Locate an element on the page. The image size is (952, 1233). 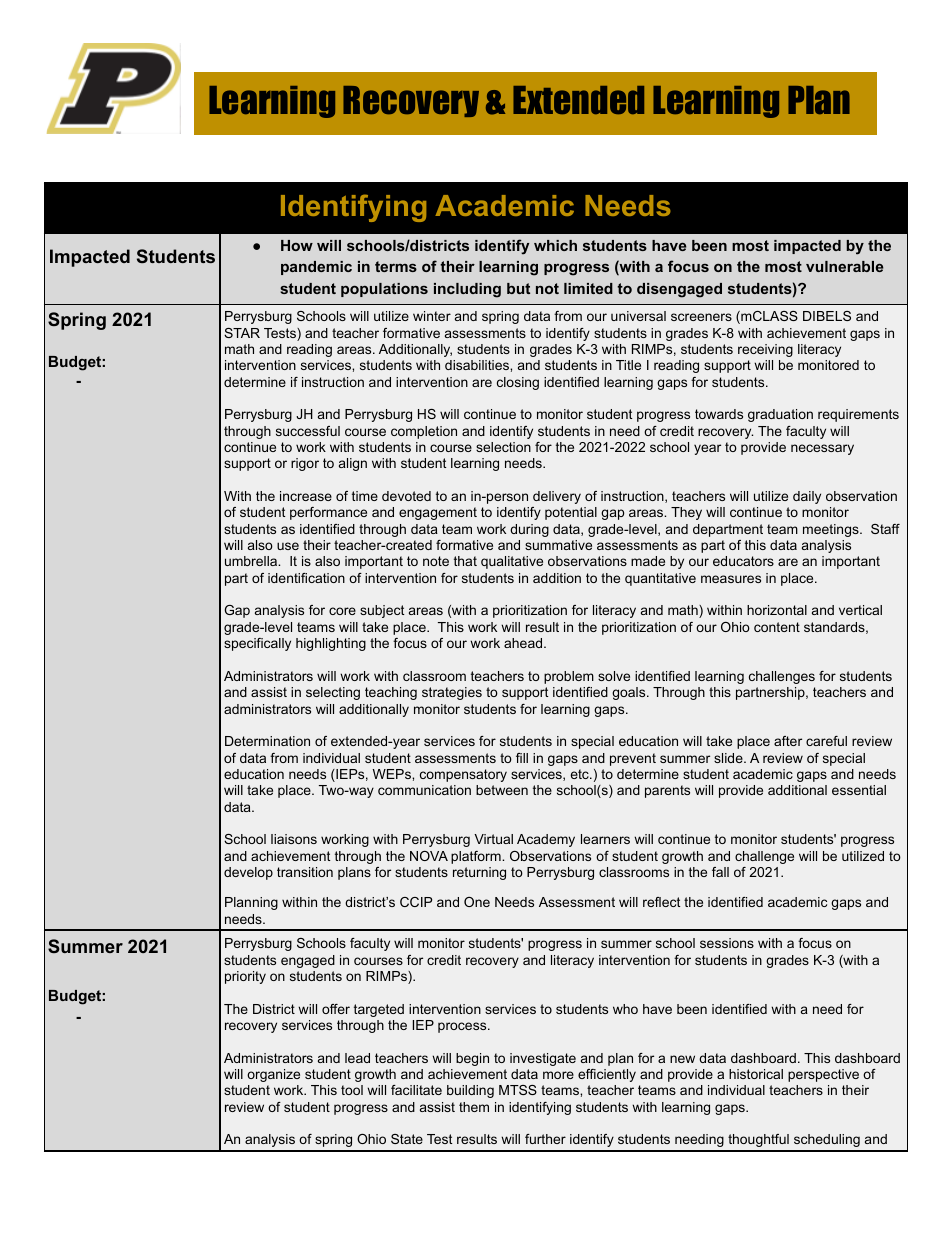
vulnerable is located at coordinates (845, 266).
